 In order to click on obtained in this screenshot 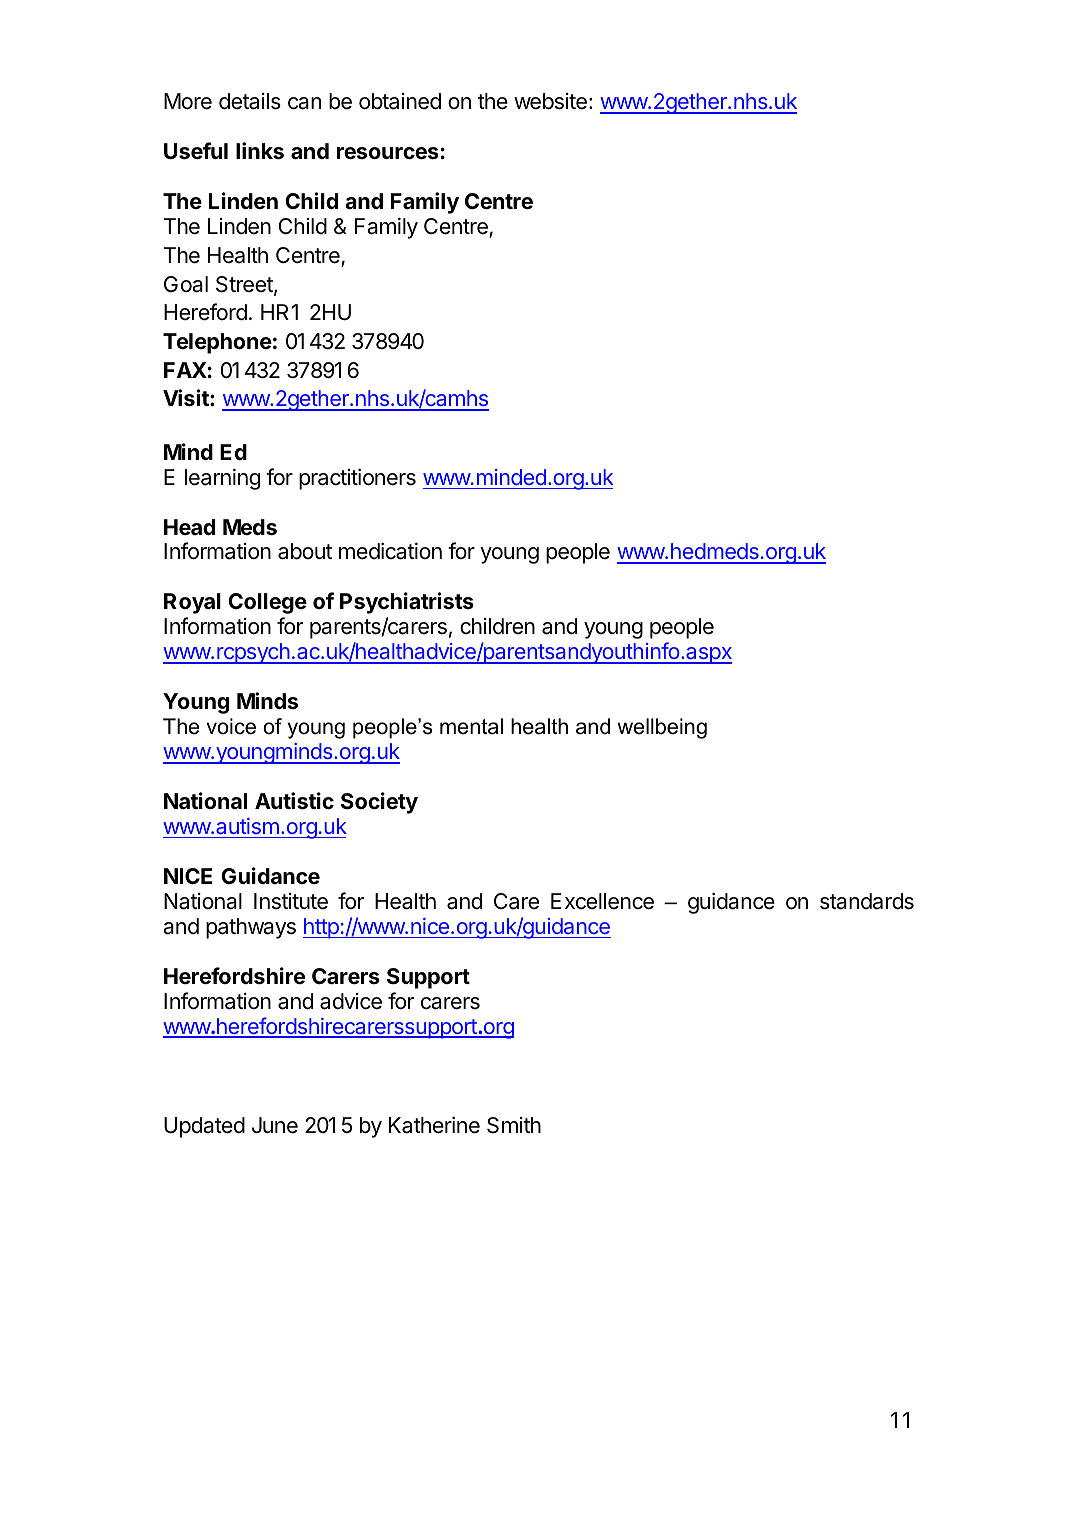, I will do `click(400, 101)`.
